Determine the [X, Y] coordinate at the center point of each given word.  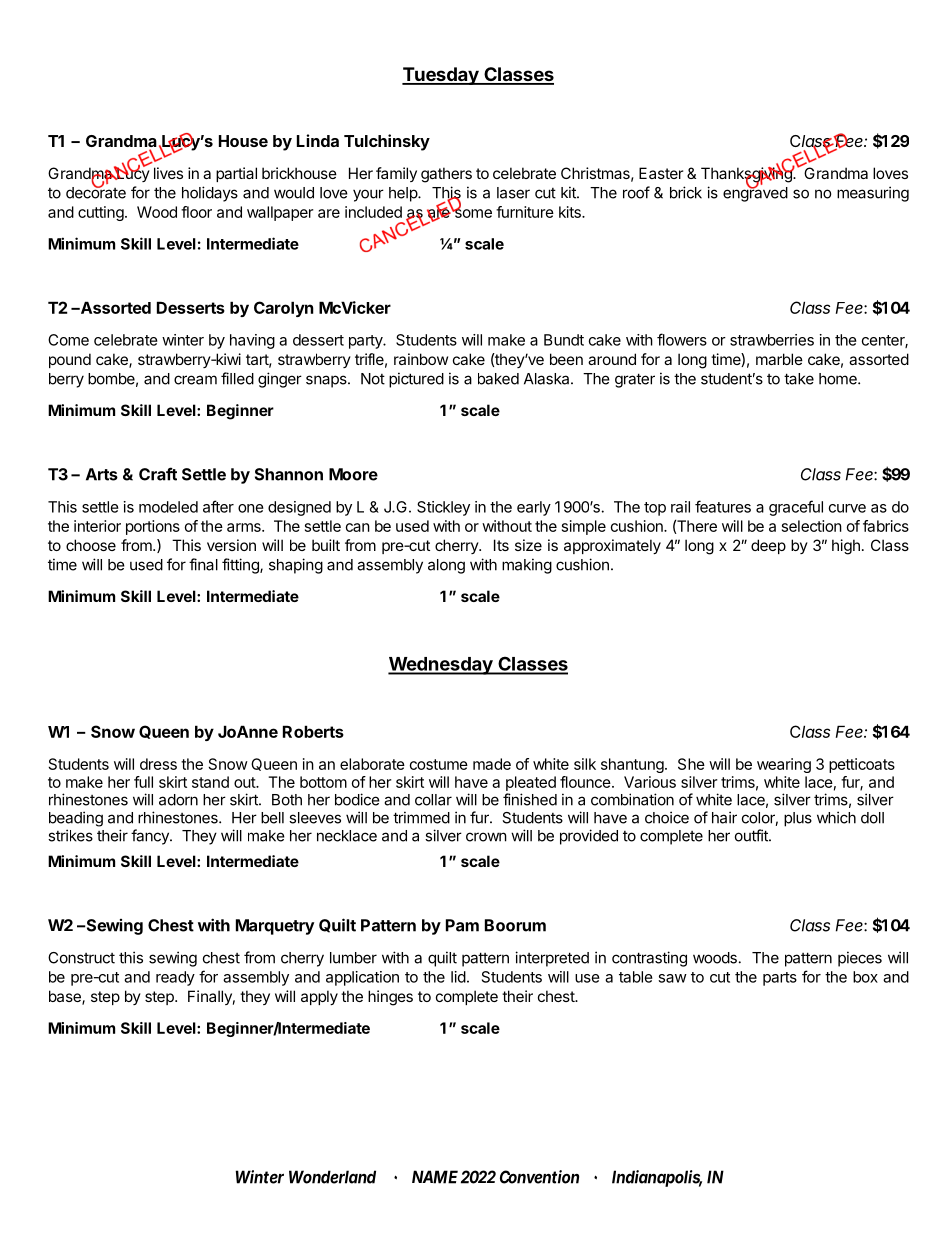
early [534, 508]
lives [168, 173]
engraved [755, 193]
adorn [178, 800]
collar [433, 800]
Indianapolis [657, 1178]
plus [798, 819]
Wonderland [332, 1177]
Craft [158, 474]
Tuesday [441, 76]
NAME [435, 1177]
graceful [796, 508]
